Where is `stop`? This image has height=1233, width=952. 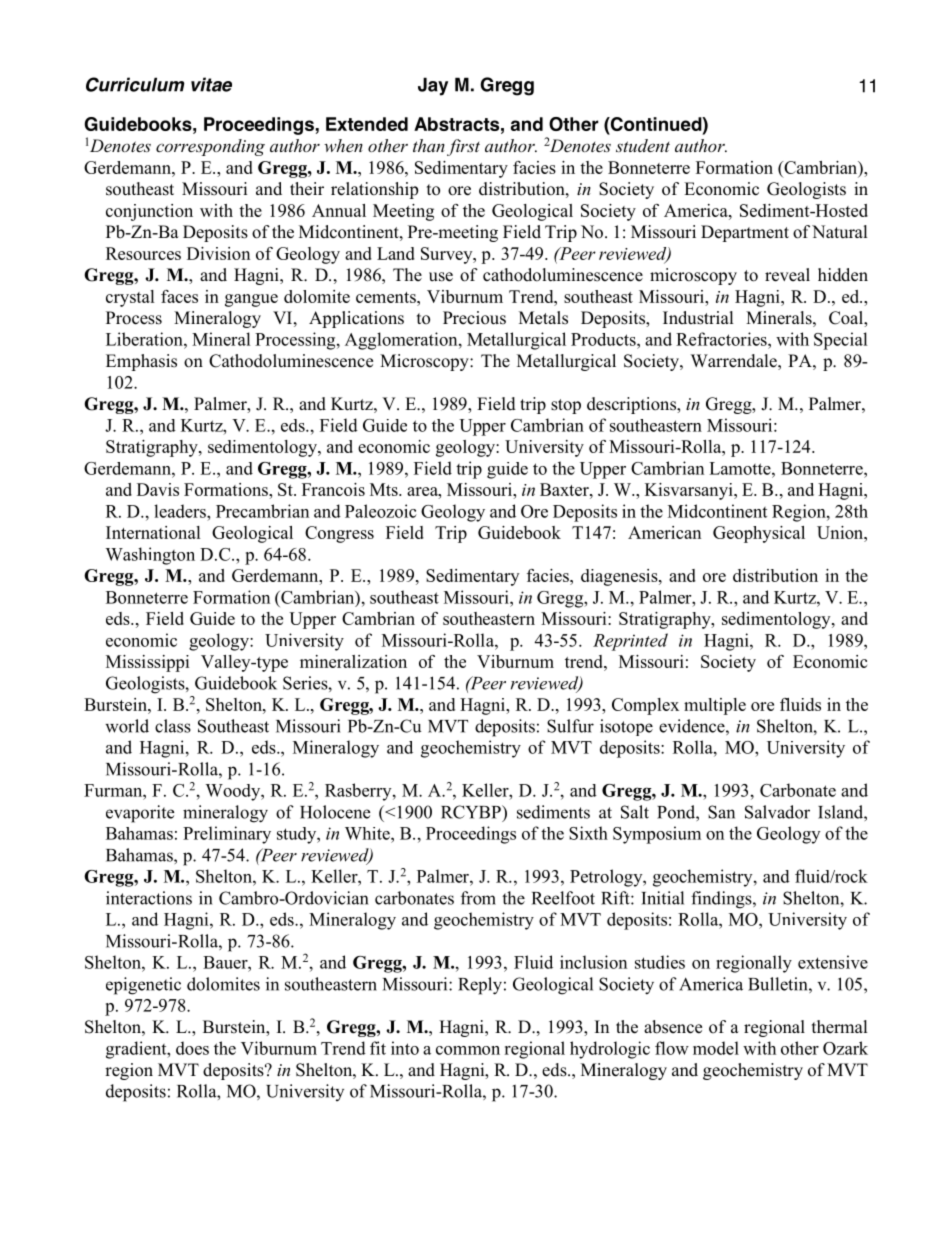
stop is located at coordinates (566, 406).
